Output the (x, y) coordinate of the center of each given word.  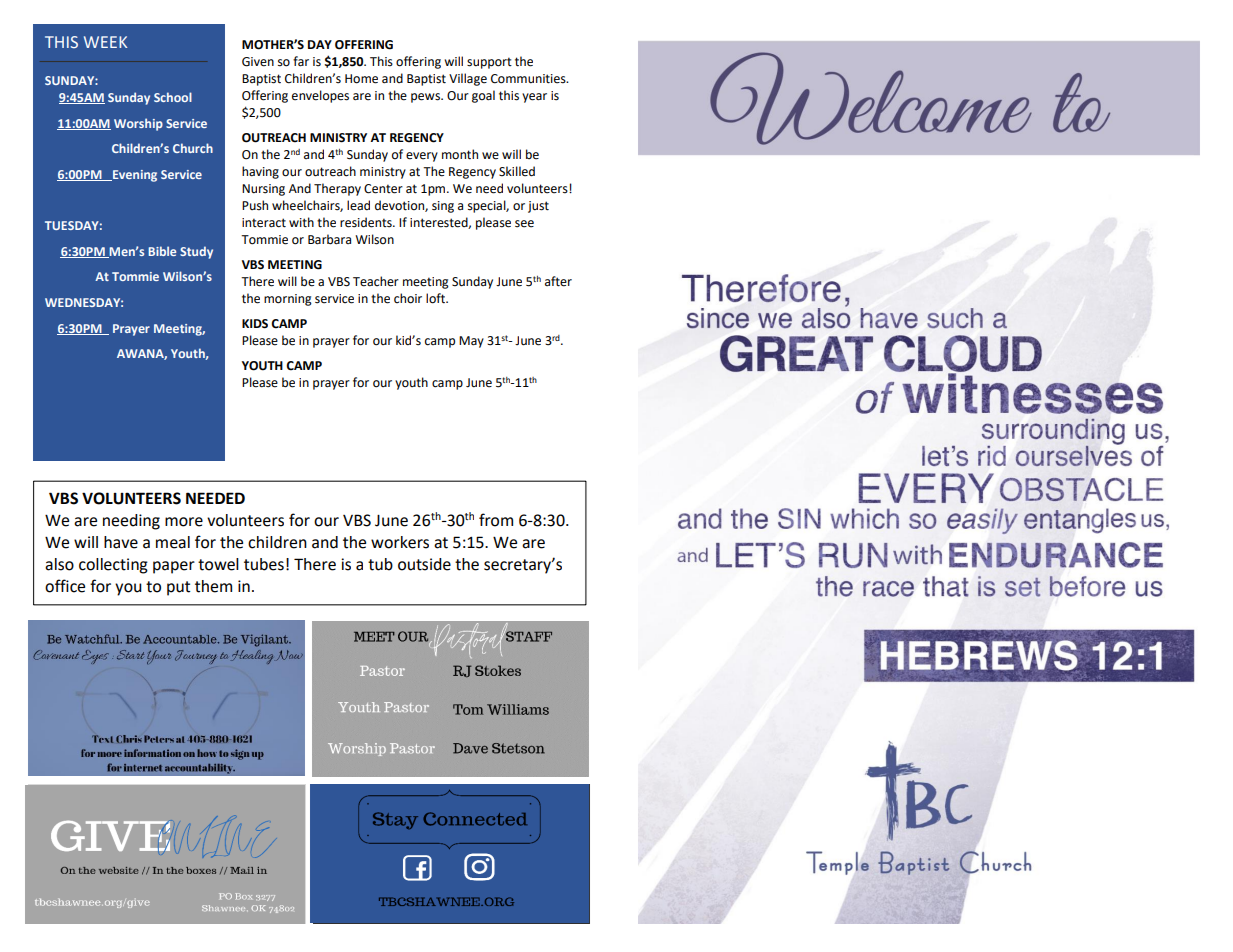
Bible (162, 251)
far (301, 61)
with (301, 222)
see (524, 224)
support (489, 63)
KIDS (255, 324)
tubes (264, 564)
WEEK (105, 42)
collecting (113, 566)
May (471, 342)
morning (288, 300)
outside (424, 564)
